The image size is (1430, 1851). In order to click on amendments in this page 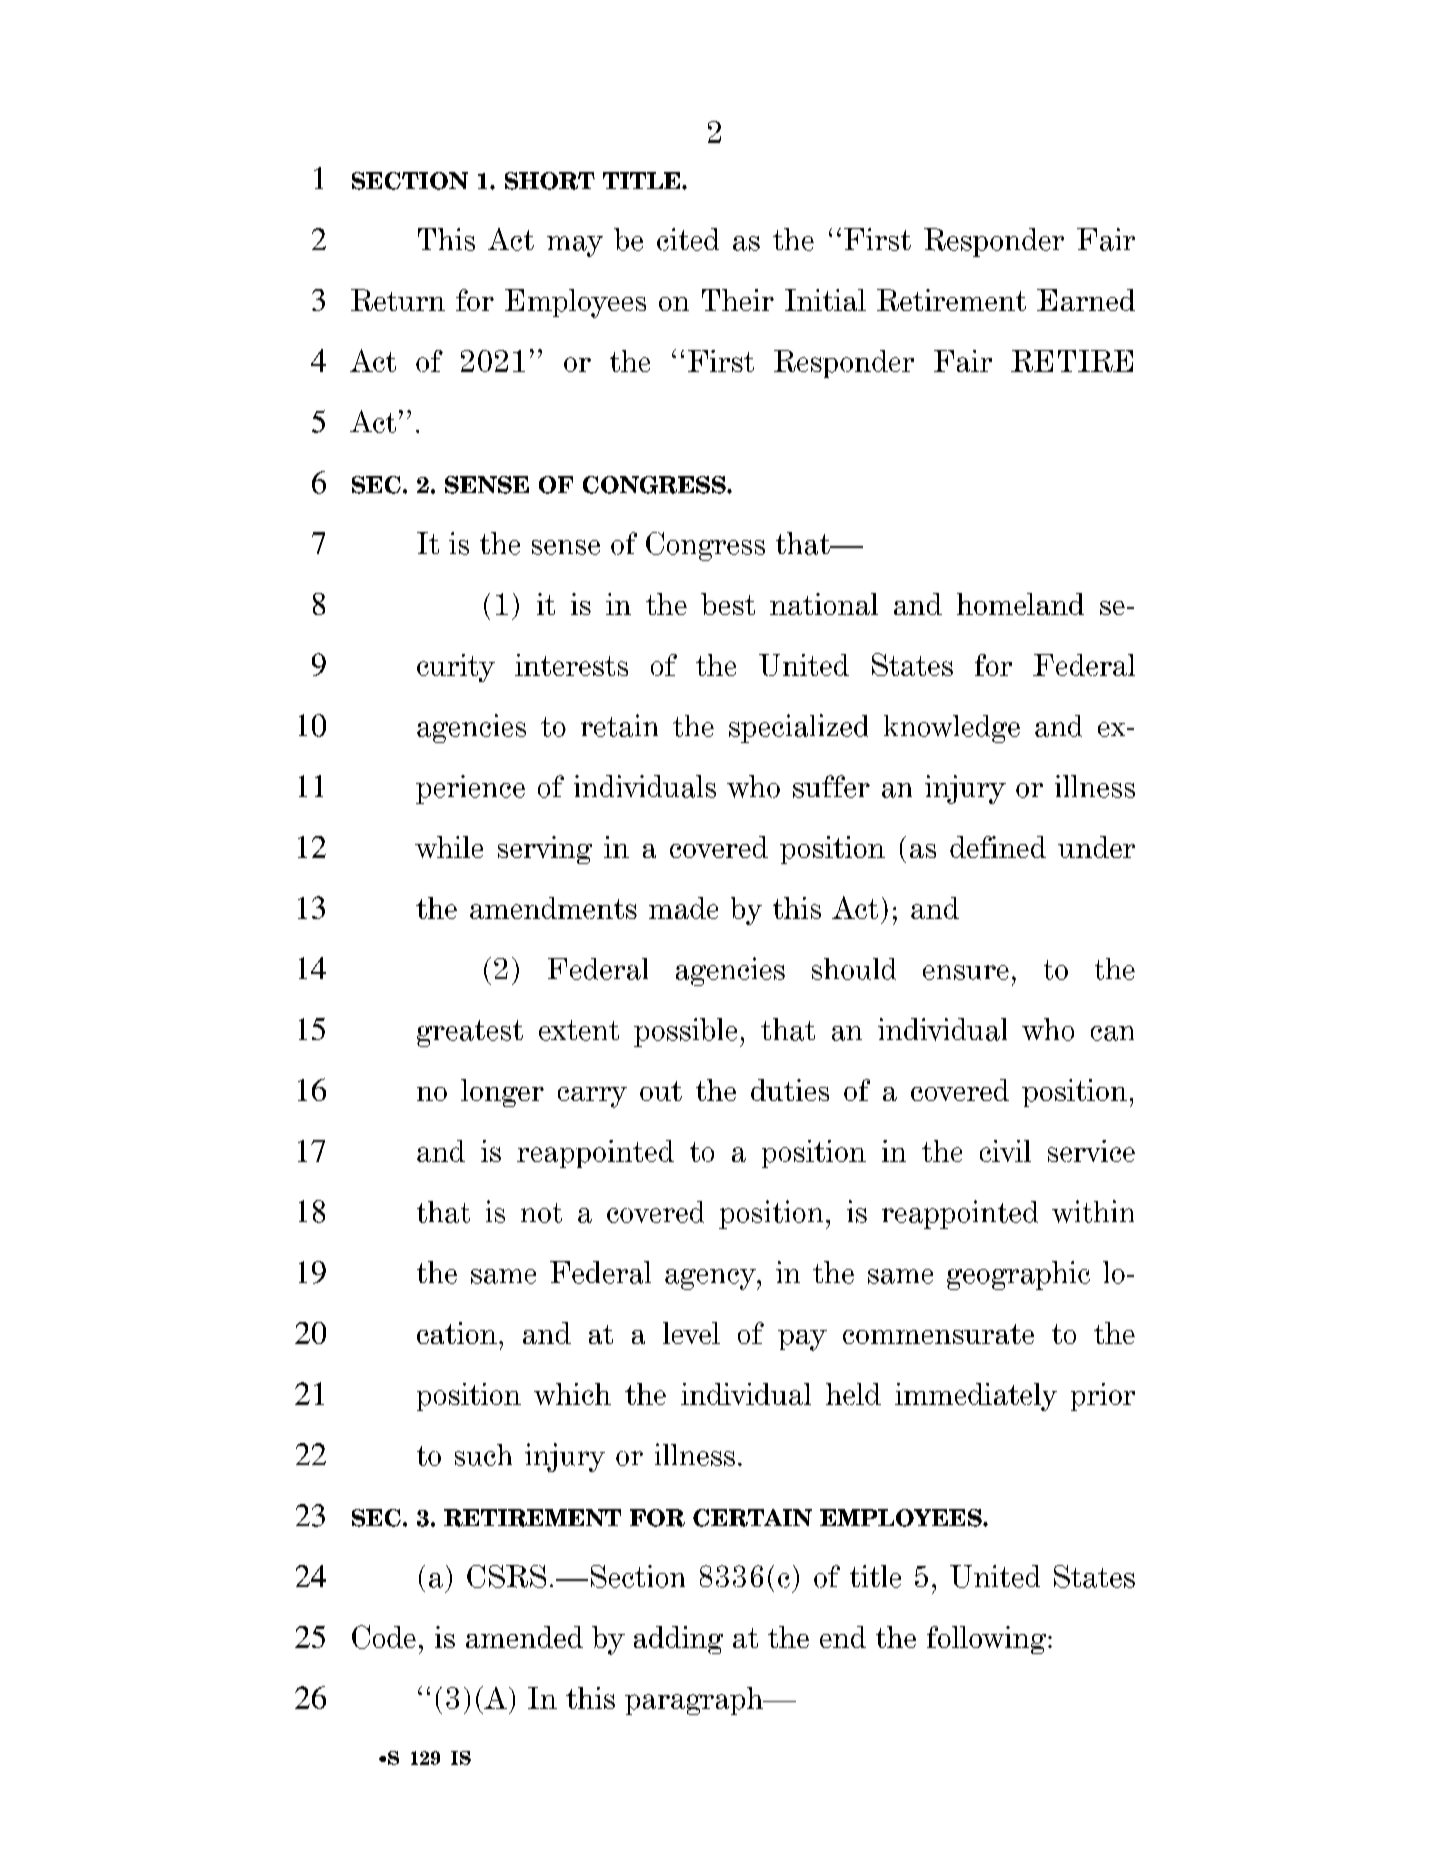, I will do `click(553, 908)`.
